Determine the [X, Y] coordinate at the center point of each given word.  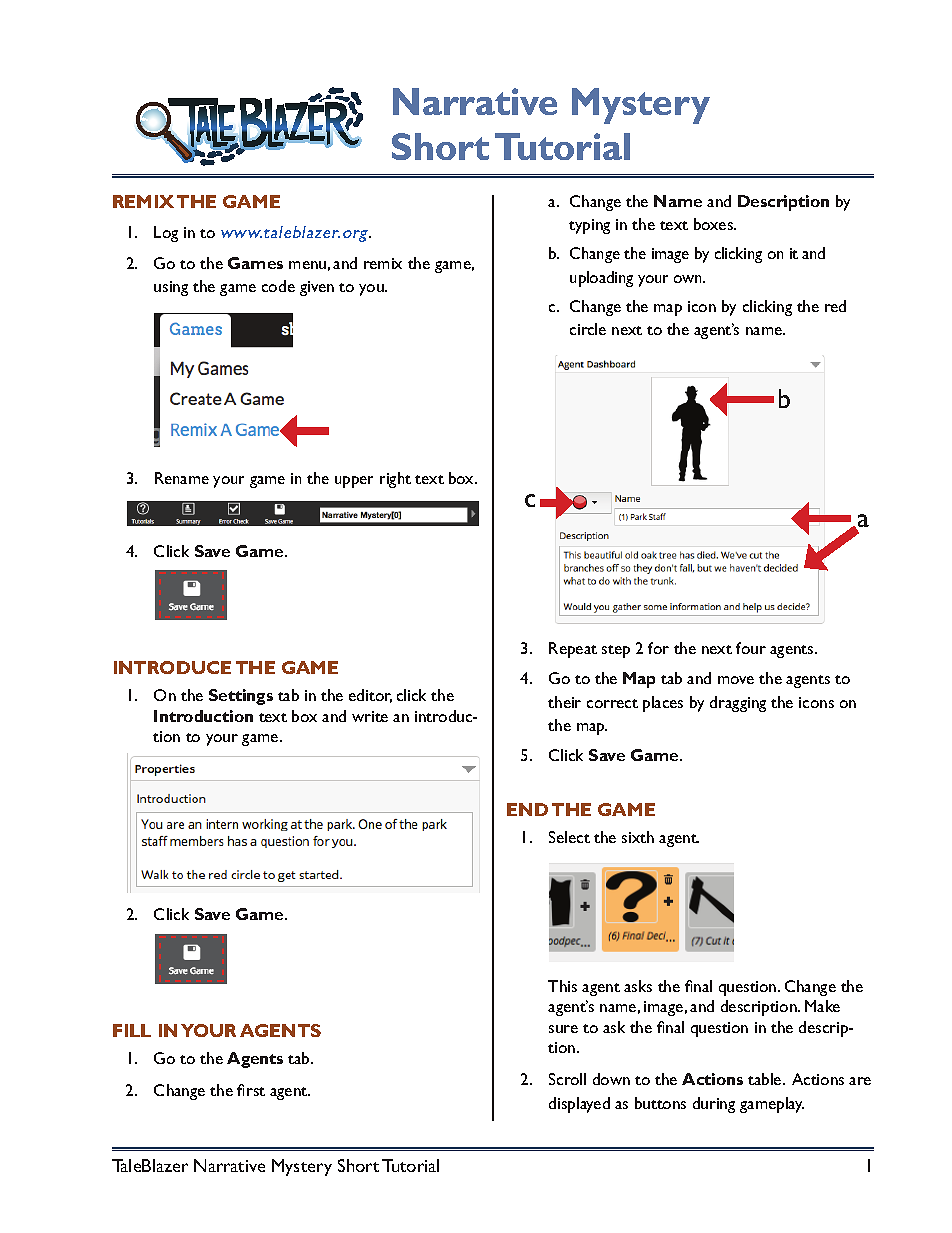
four [751, 648]
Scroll [567, 1079]
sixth [638, 837]
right [395, 480]
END [527, 809]
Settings [241, 697]
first [251, 1090]
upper [354, 482]
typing [589, 226]
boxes [714, 224]
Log [166, 234]
